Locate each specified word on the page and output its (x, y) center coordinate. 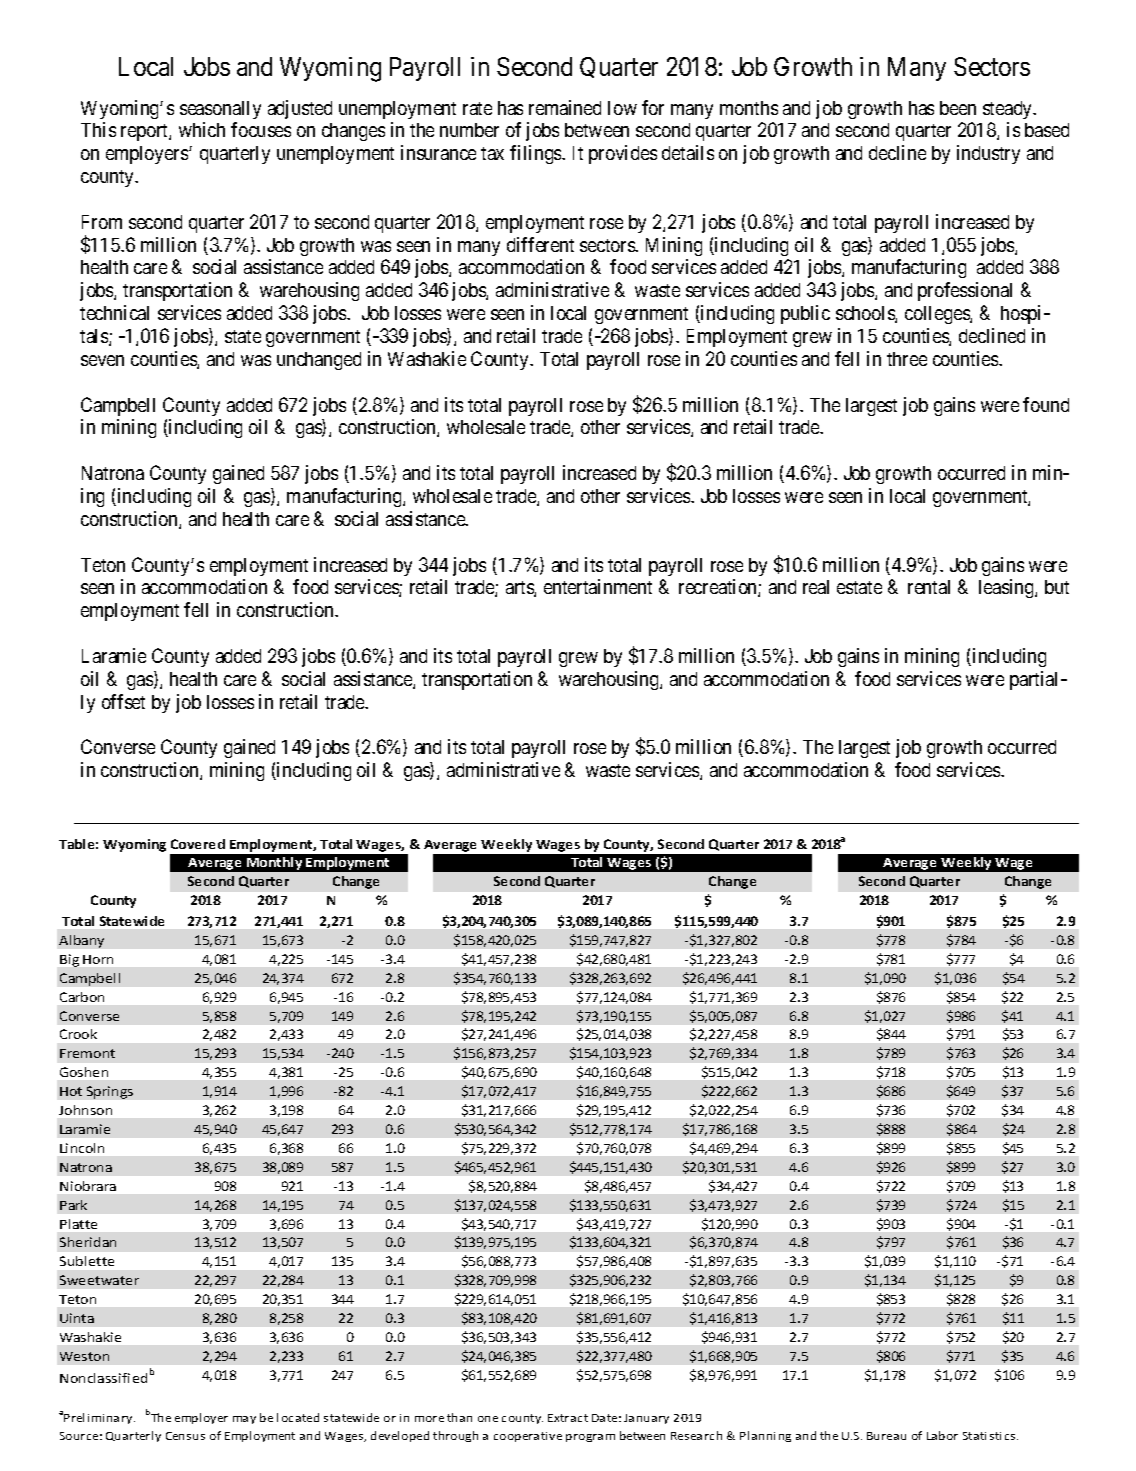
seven (102, 360)
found (1046, 404)
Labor (942, 1435)
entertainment (598, 586)
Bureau (886, 1436)
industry (988, 154)
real (816, 587)
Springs (110, 1092)
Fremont (87, 1053)
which (202, 129)
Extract (568, 1418)
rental (929, 587)
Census (185, 1436)
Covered (198, 844)
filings (536, 154)
